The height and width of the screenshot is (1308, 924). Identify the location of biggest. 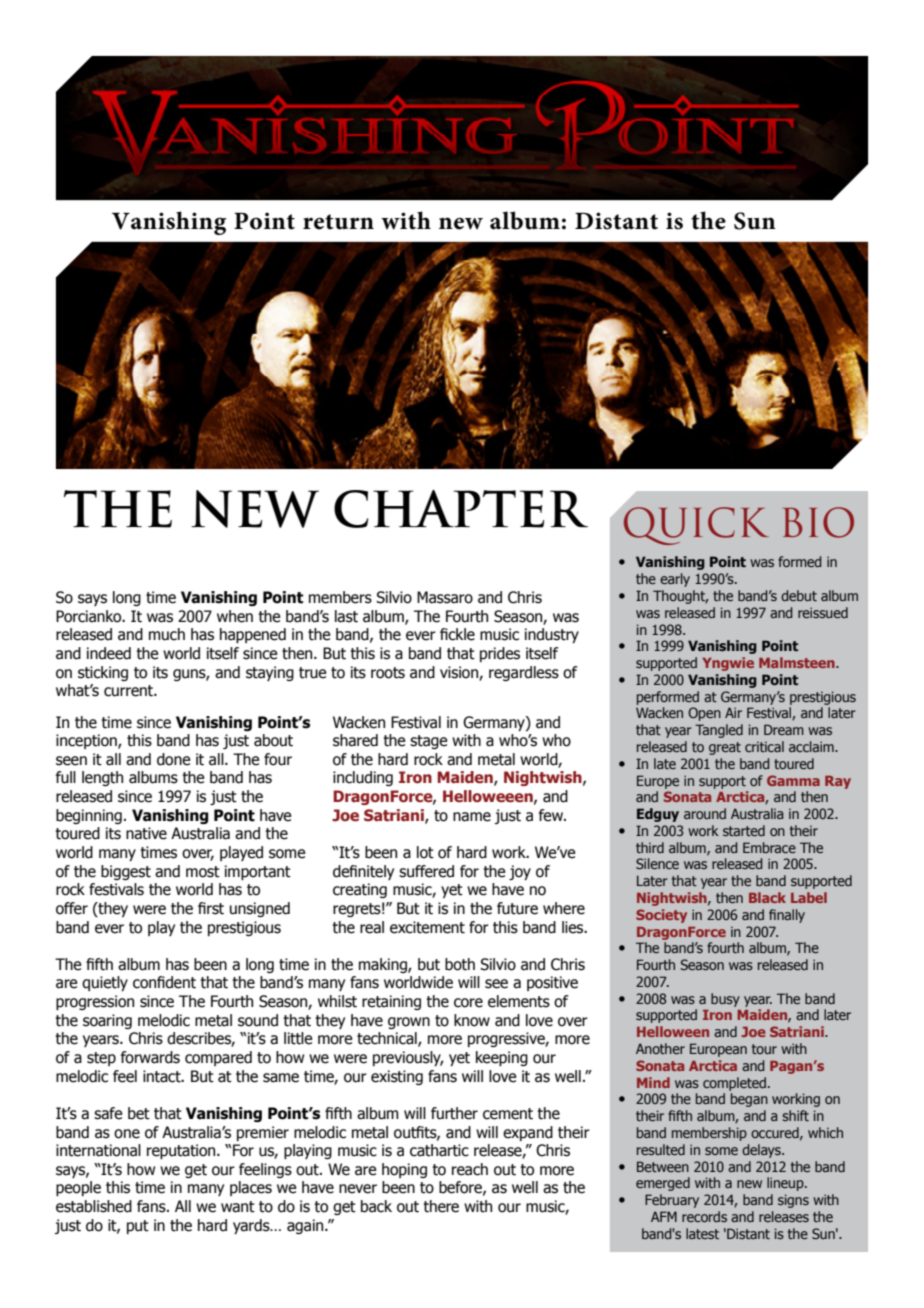
(126, 872).
